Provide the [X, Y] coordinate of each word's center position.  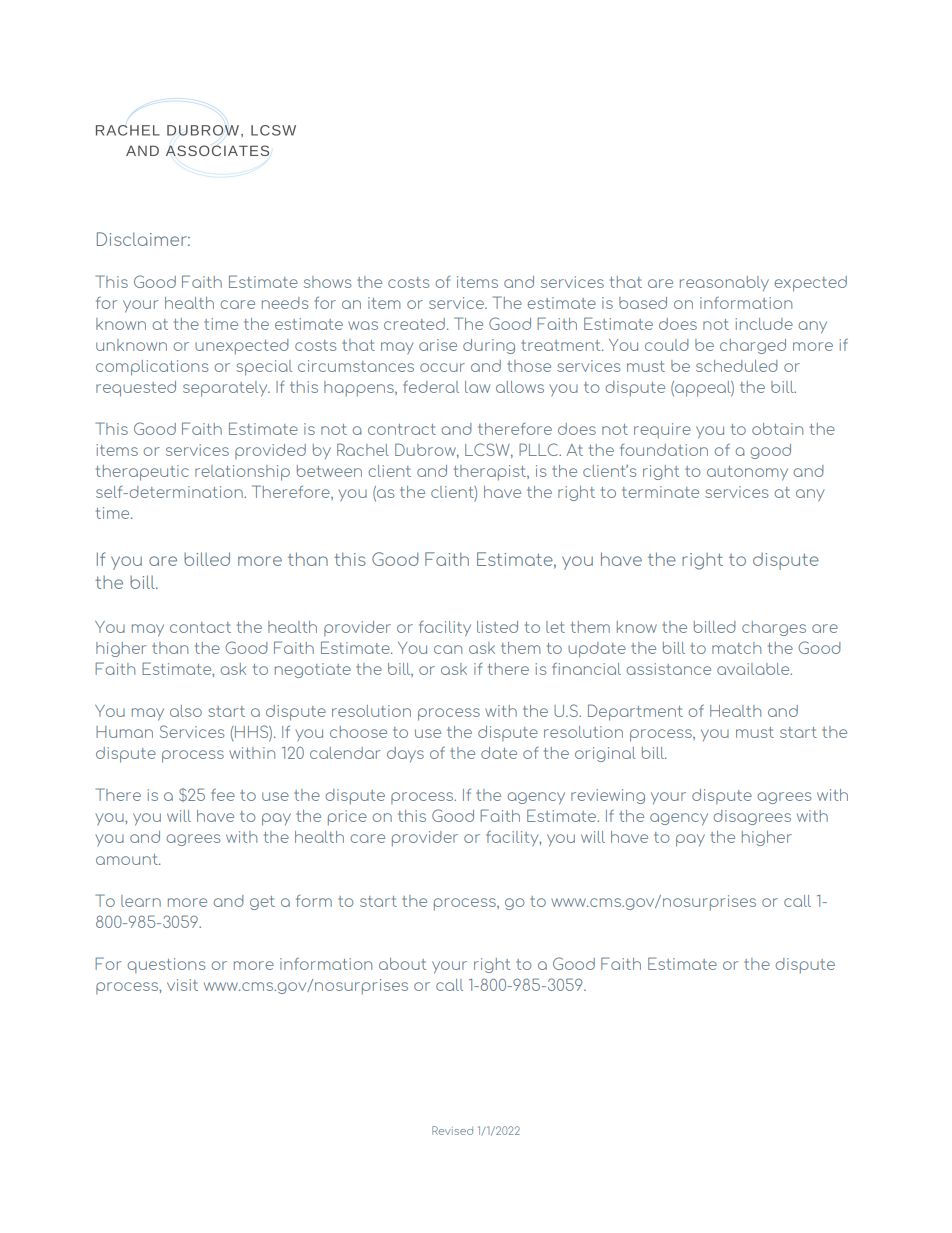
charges [774, 628]
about [402, 964]
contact [200, 627]
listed [497, 627]
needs [285, 303]
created [414, 324]
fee [223, 795]
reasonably [724, 283]
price [347, 818]
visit [182, 985]
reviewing [608, 796]
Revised [452, 1130]
